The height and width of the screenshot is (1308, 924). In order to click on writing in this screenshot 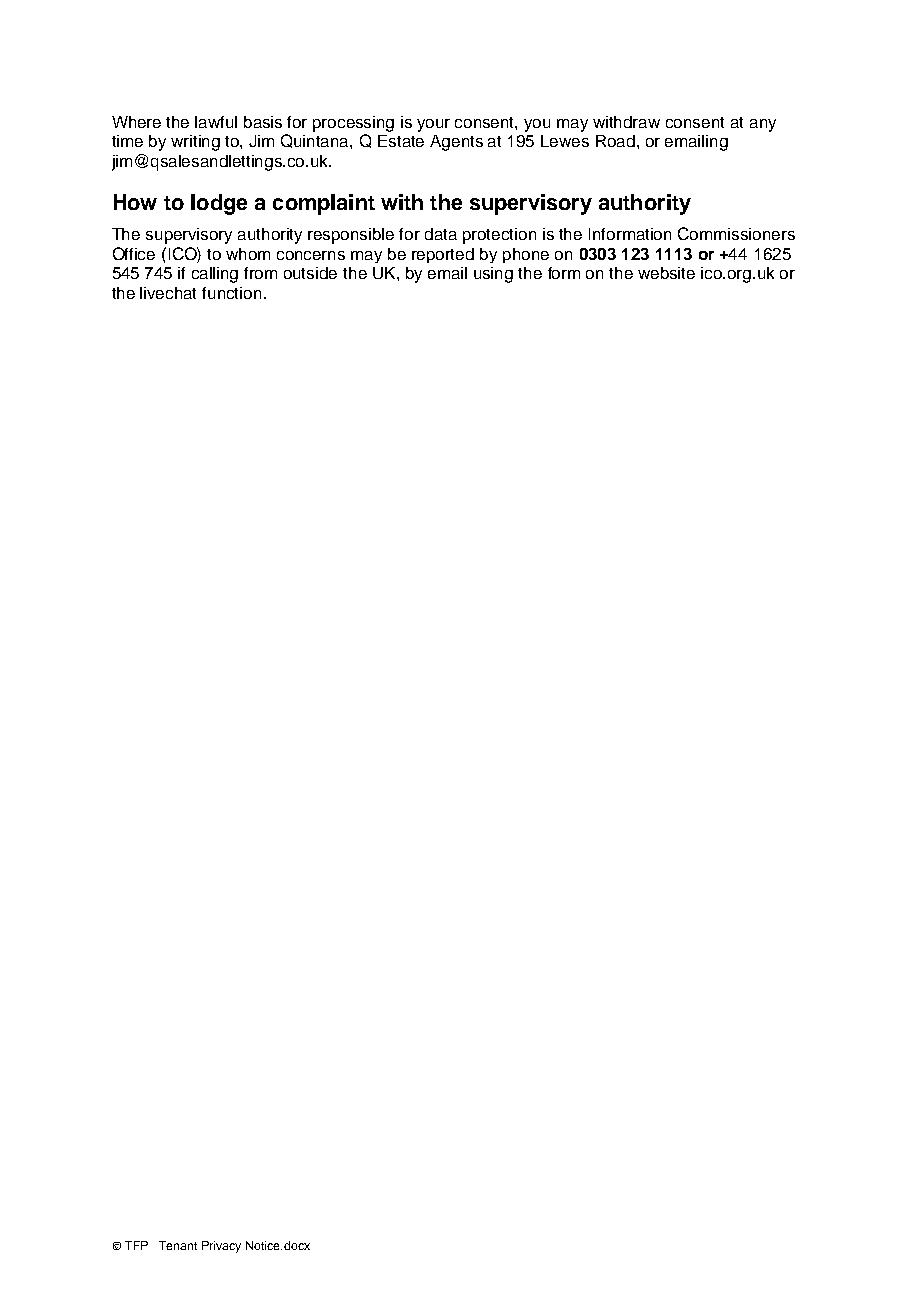, I will do `click(195, 143)`.
